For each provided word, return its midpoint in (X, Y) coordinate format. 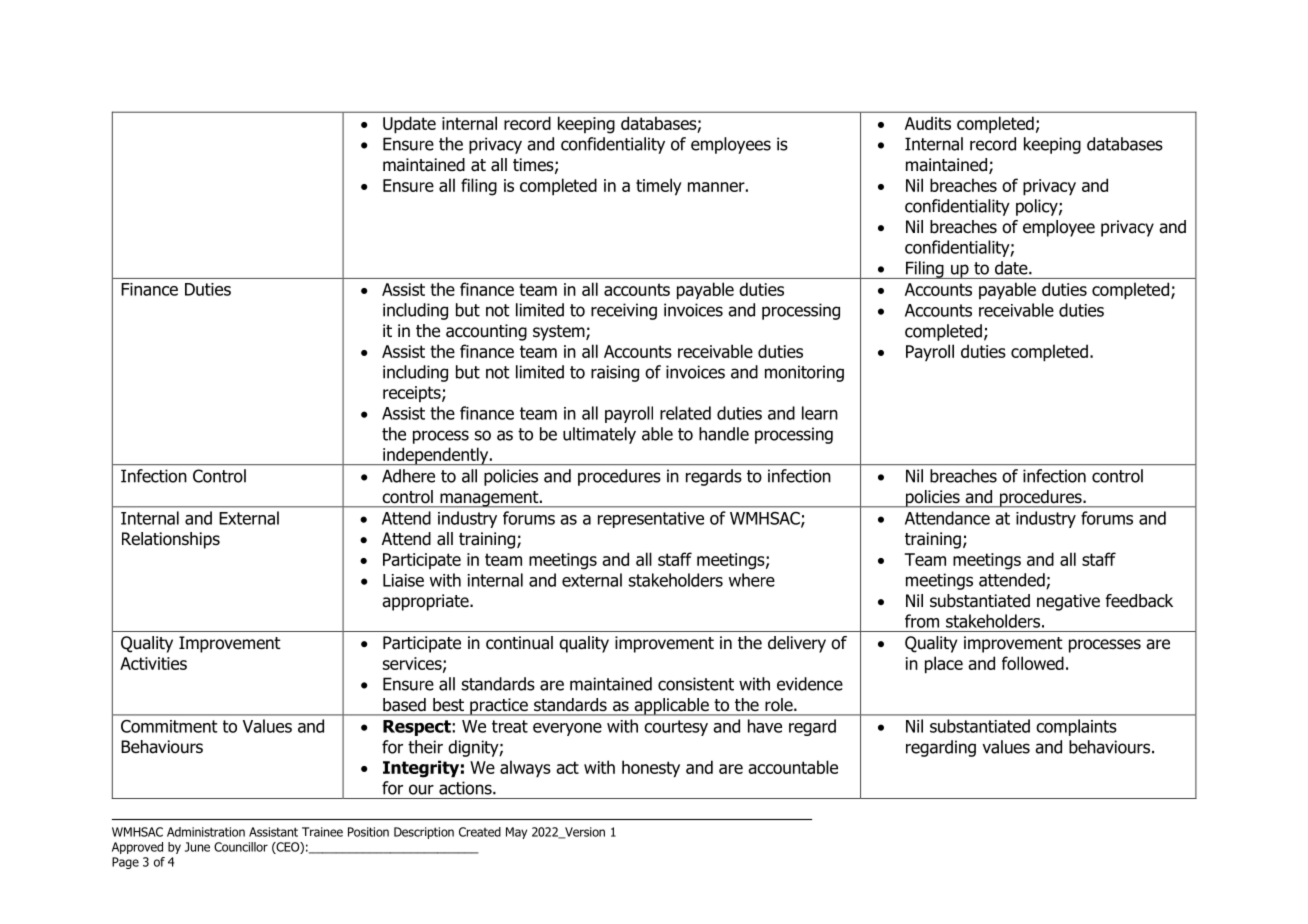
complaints (1076, 727)
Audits (928, 123)
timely (659, 187)
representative (651, 520)
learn (820, 413)
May (516, 833)
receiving (624, 311)
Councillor (241, 847)
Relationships (171, 540)
